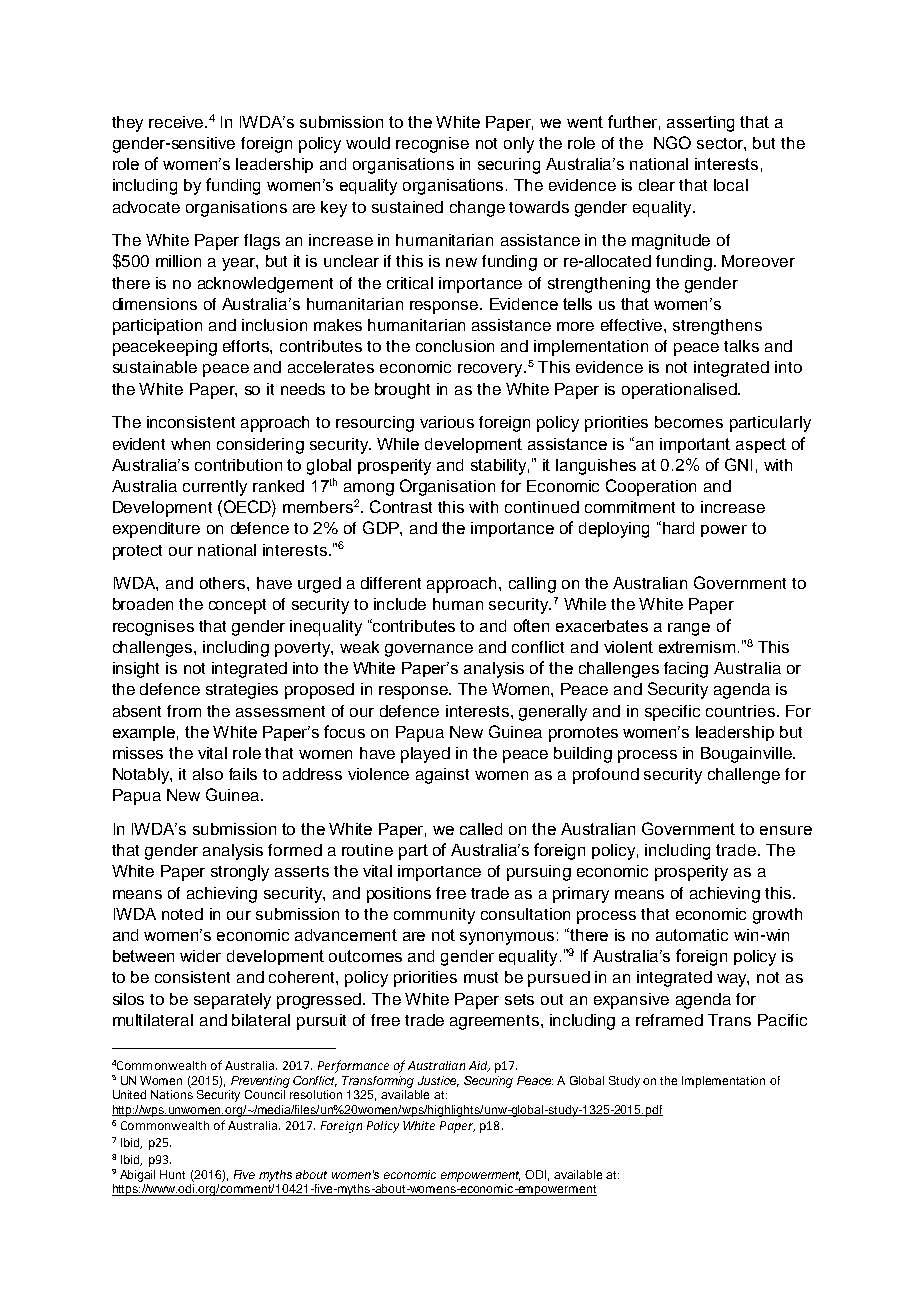 This image has height=1308, width=924. Describe the element at coordinates (190, 444) in the image. I see `when` at that location.
